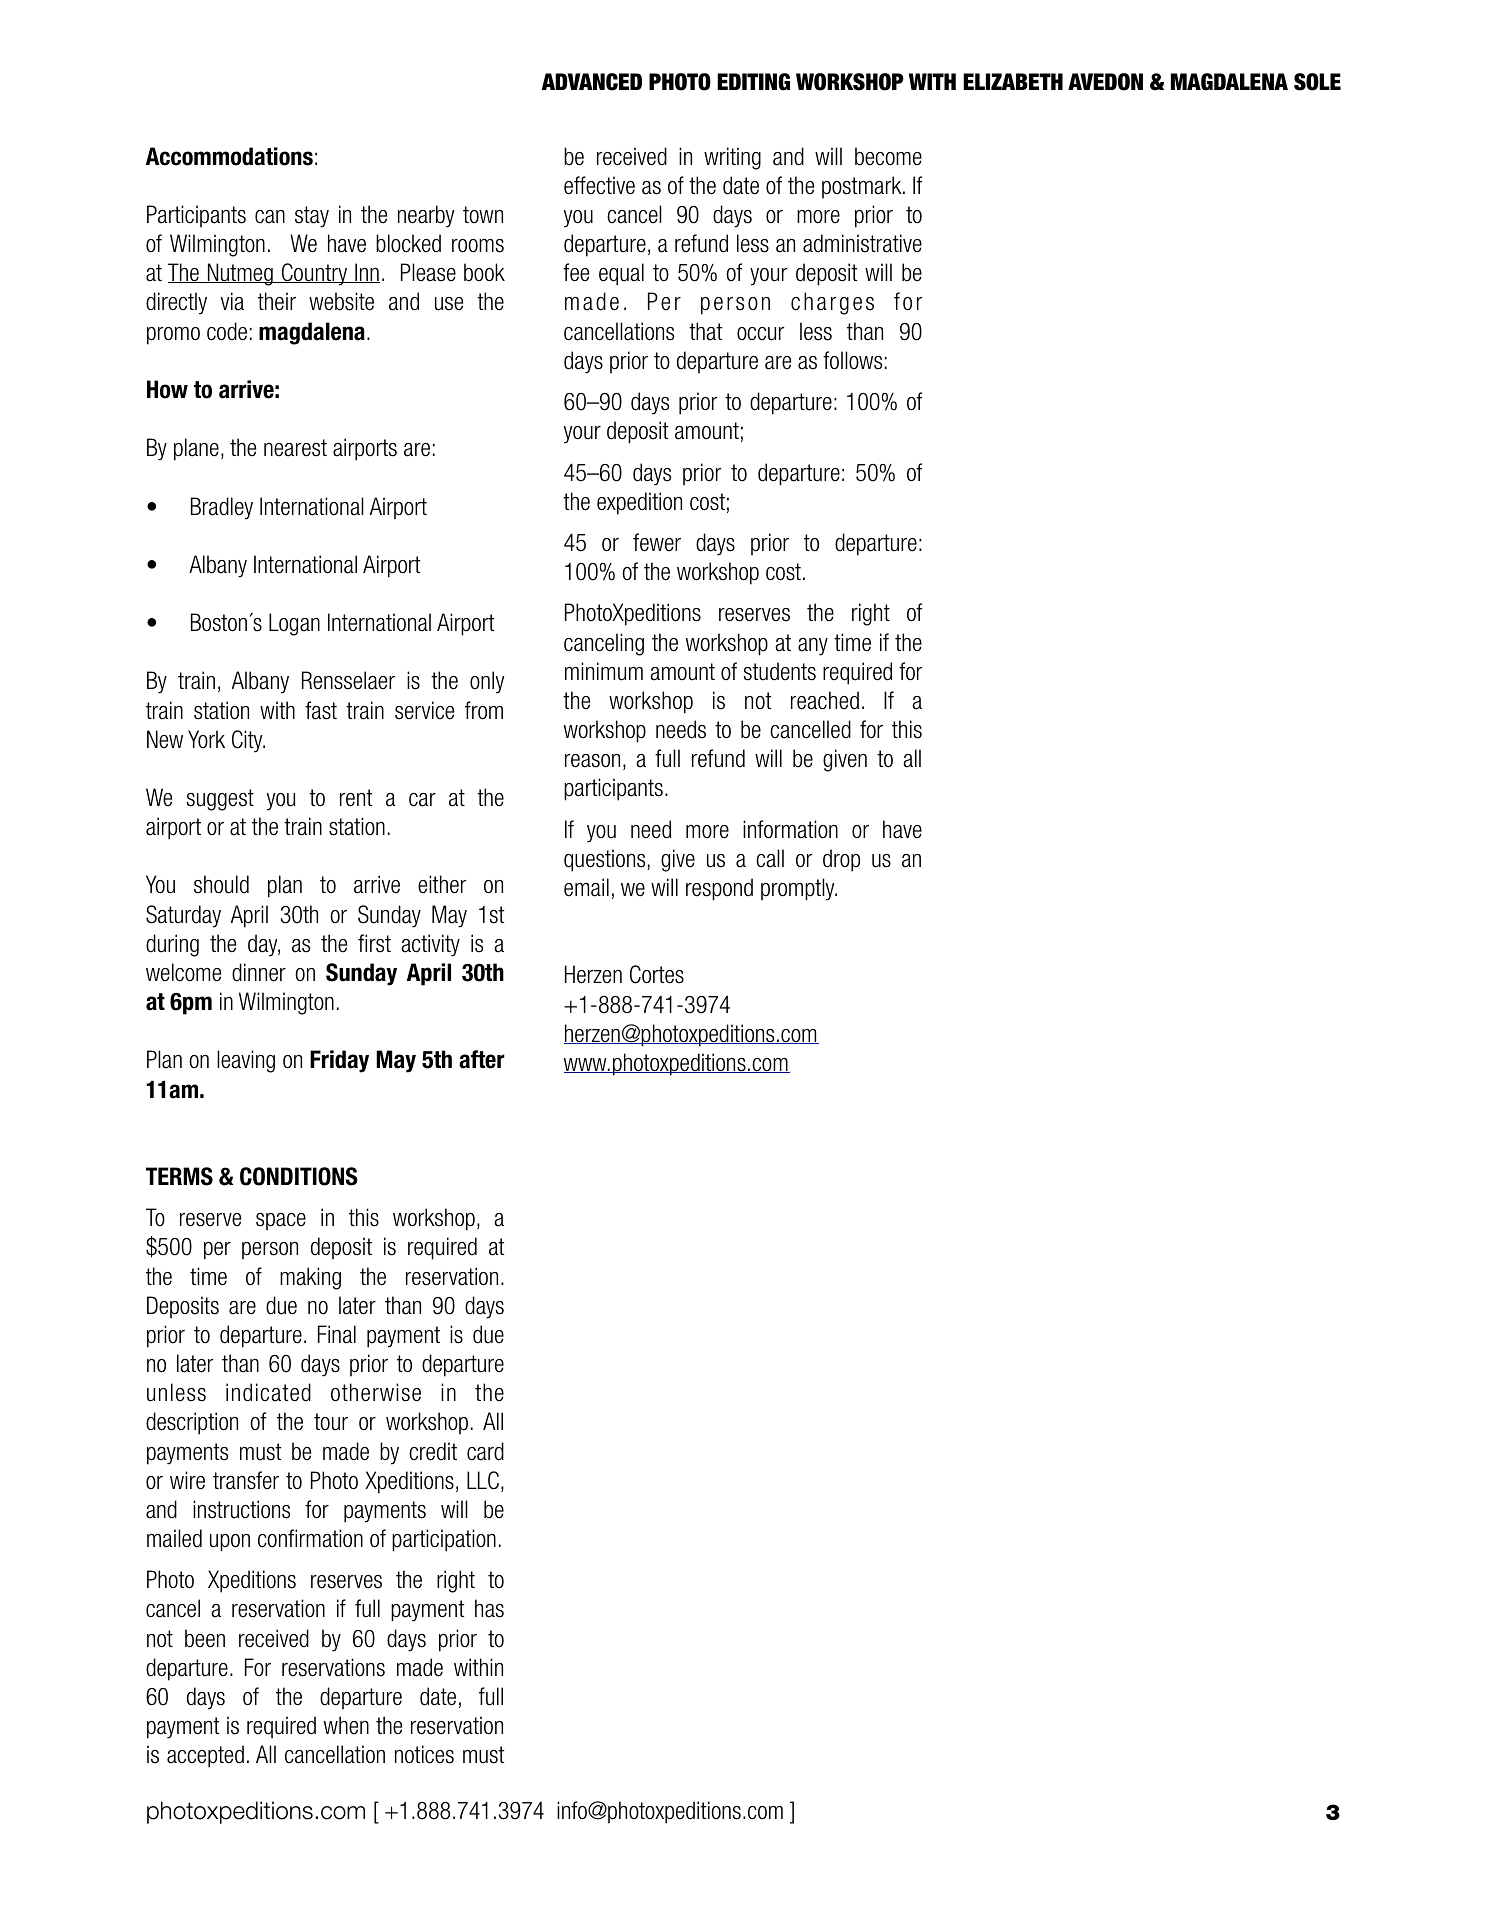 The image size is (1487, 1924). Describe the element at coordinates (732, 158) in the page. I see `writing` at that location.
